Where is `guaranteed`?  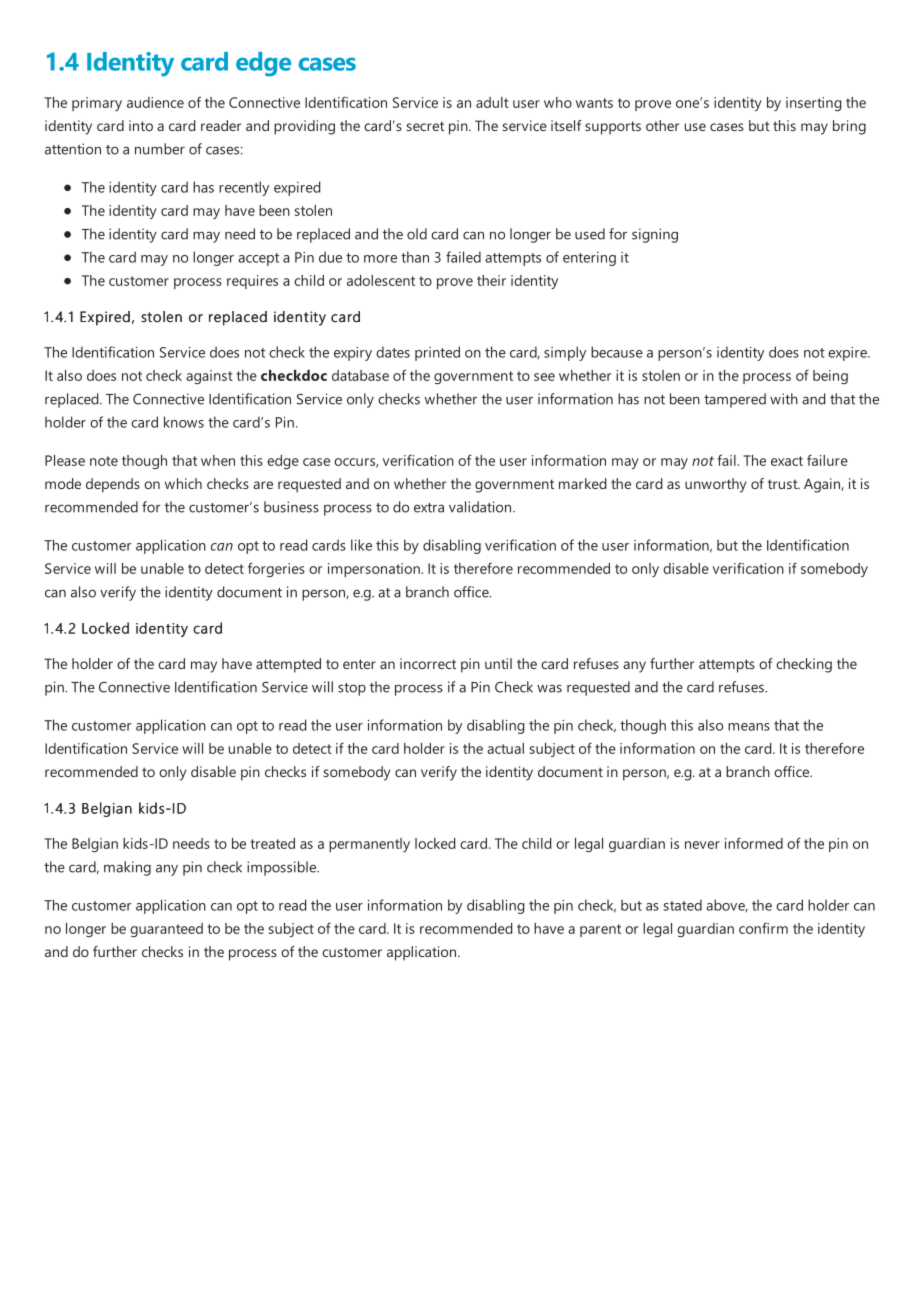
guaranteed is located at coordinates (166, 930).
